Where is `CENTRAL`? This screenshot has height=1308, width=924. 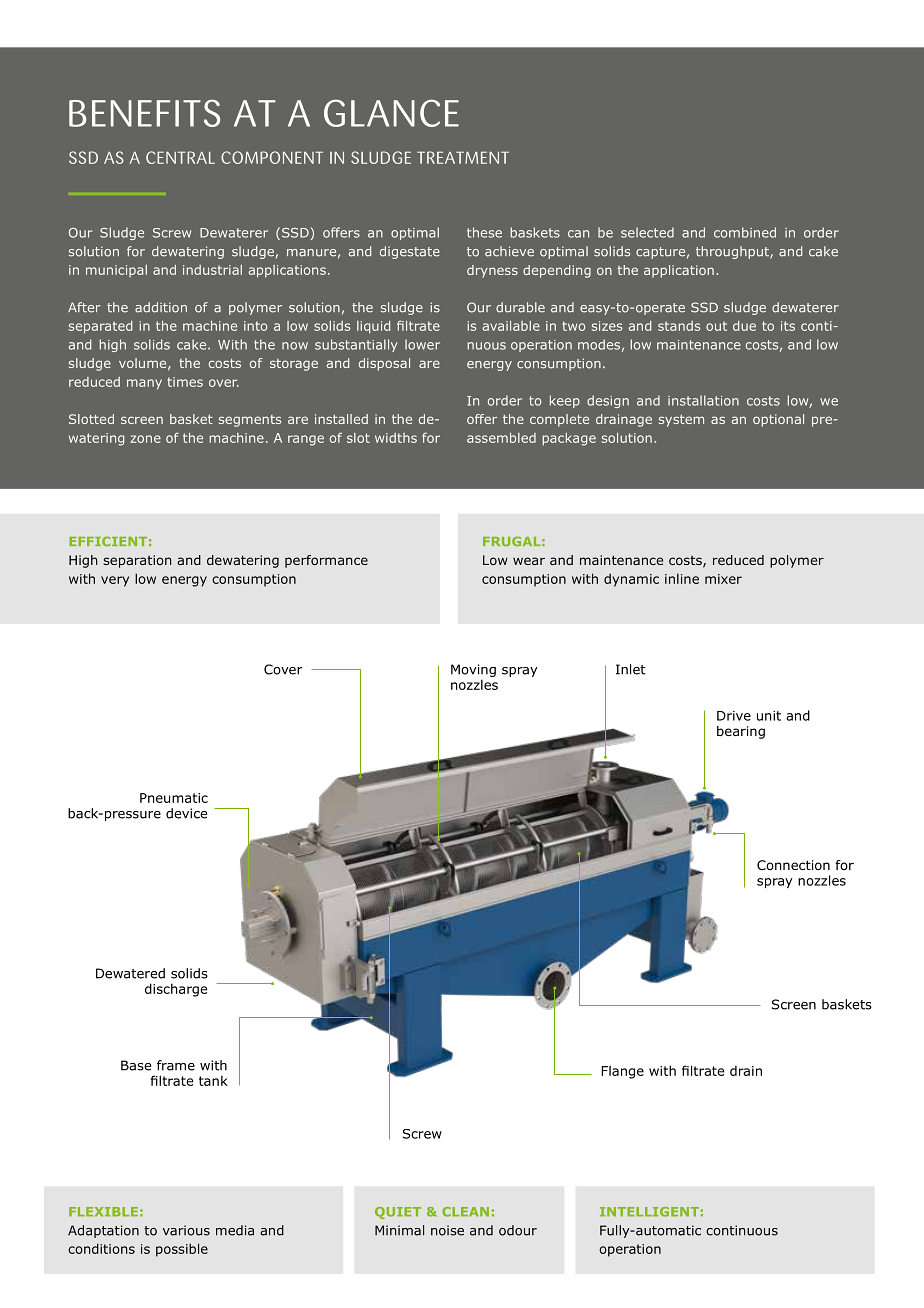
CENTRAL is located at coordinates (180, 157).
